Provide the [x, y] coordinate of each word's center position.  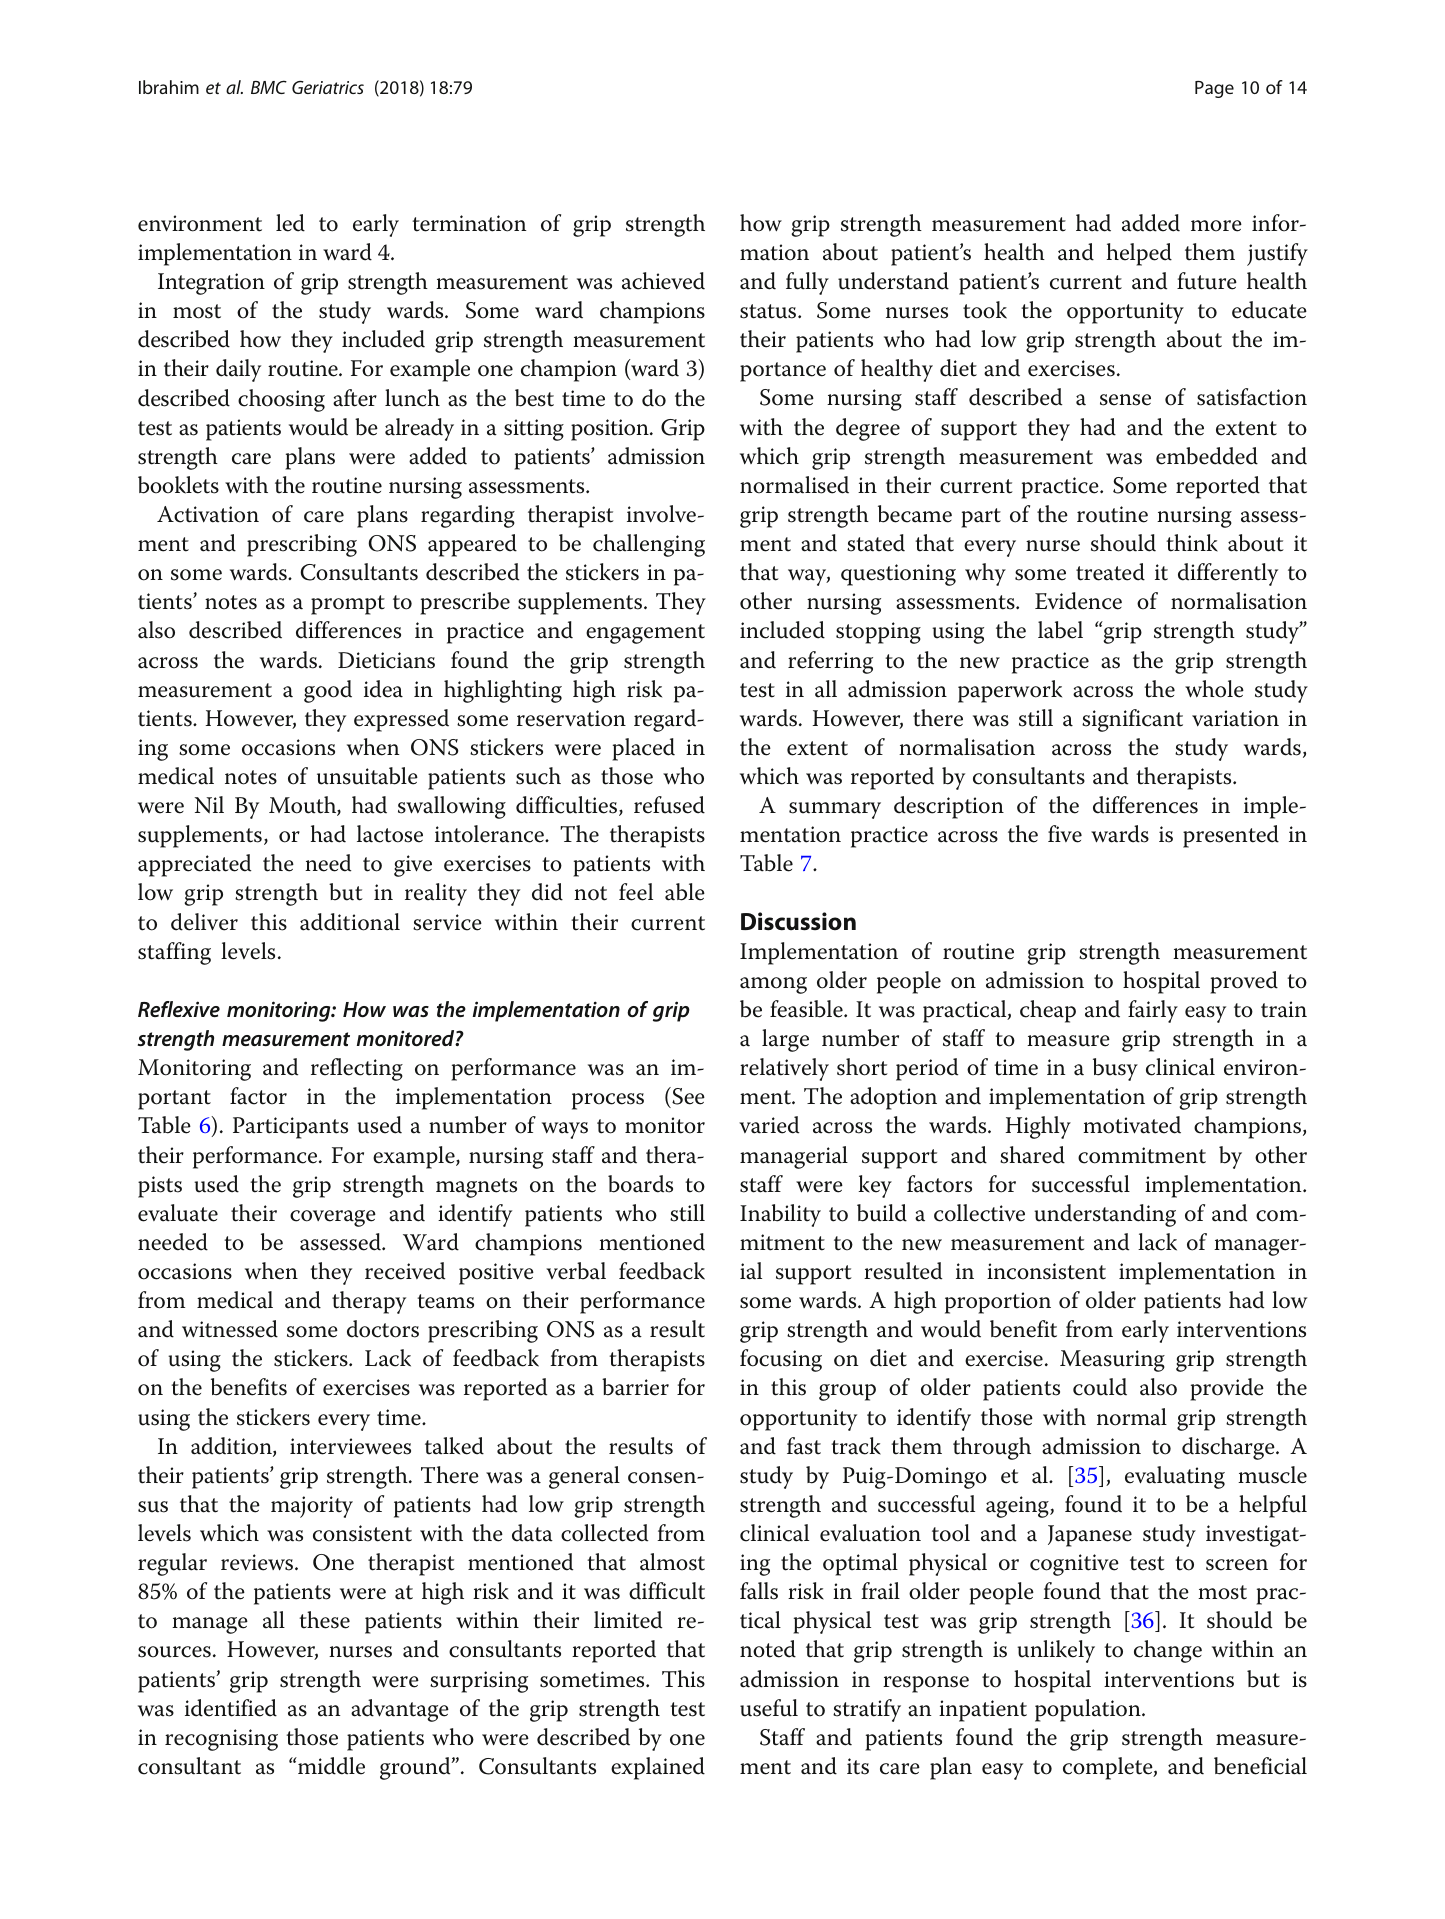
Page [1214, 89]
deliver [204, 922]
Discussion [798, 921]
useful [769, 1708]
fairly [1153, 1011]
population [1089, 1710]
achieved [663, 281]
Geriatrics [328, 87]
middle [330, 1766]
